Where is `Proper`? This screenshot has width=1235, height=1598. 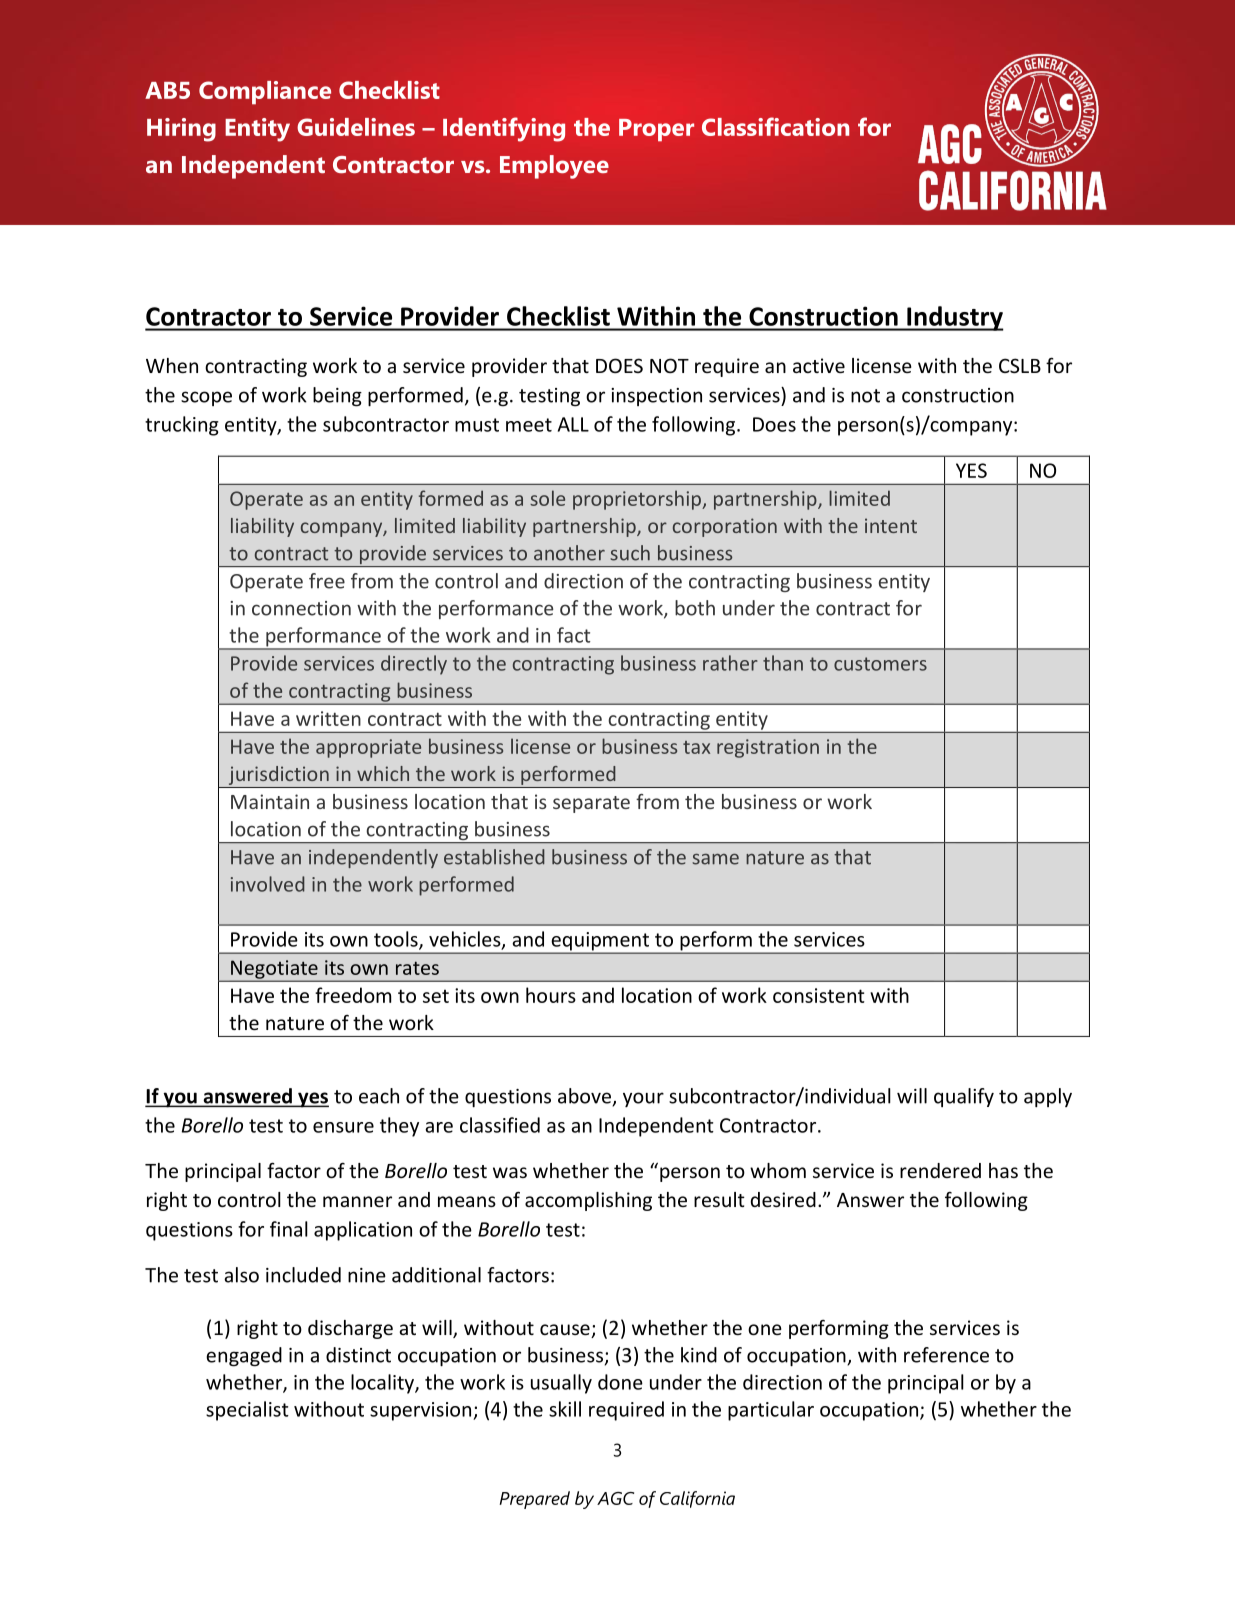
Proper is located at coordinates (656, 130).
